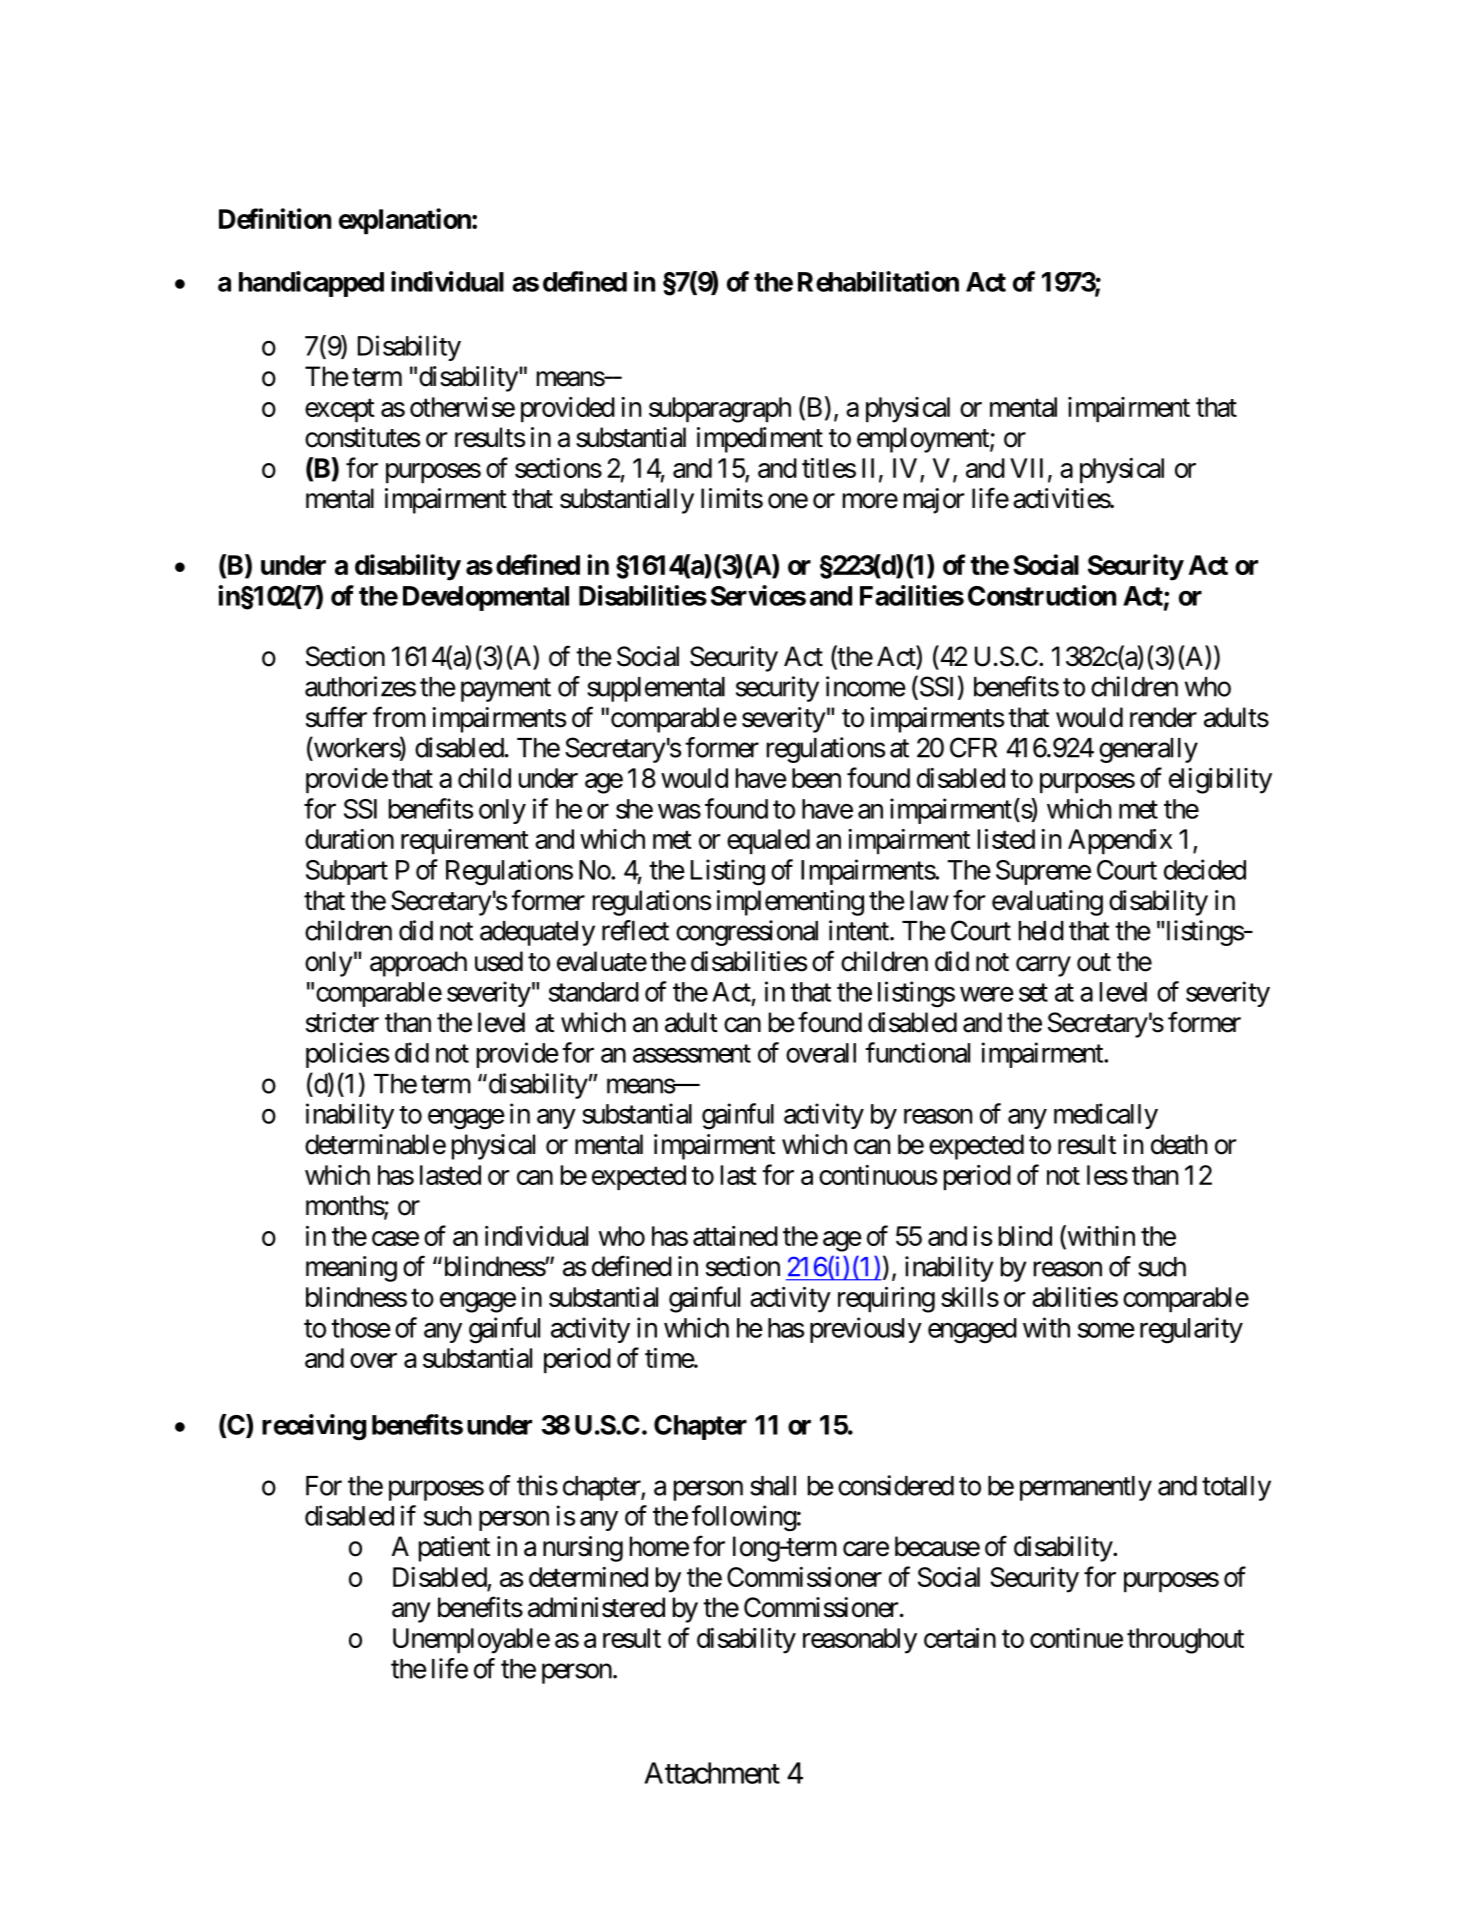 This screenshot has height=1911, width=1477. Describe the element at coordinates (1043, 966) in the screenshot. I see `carry` at that location.
